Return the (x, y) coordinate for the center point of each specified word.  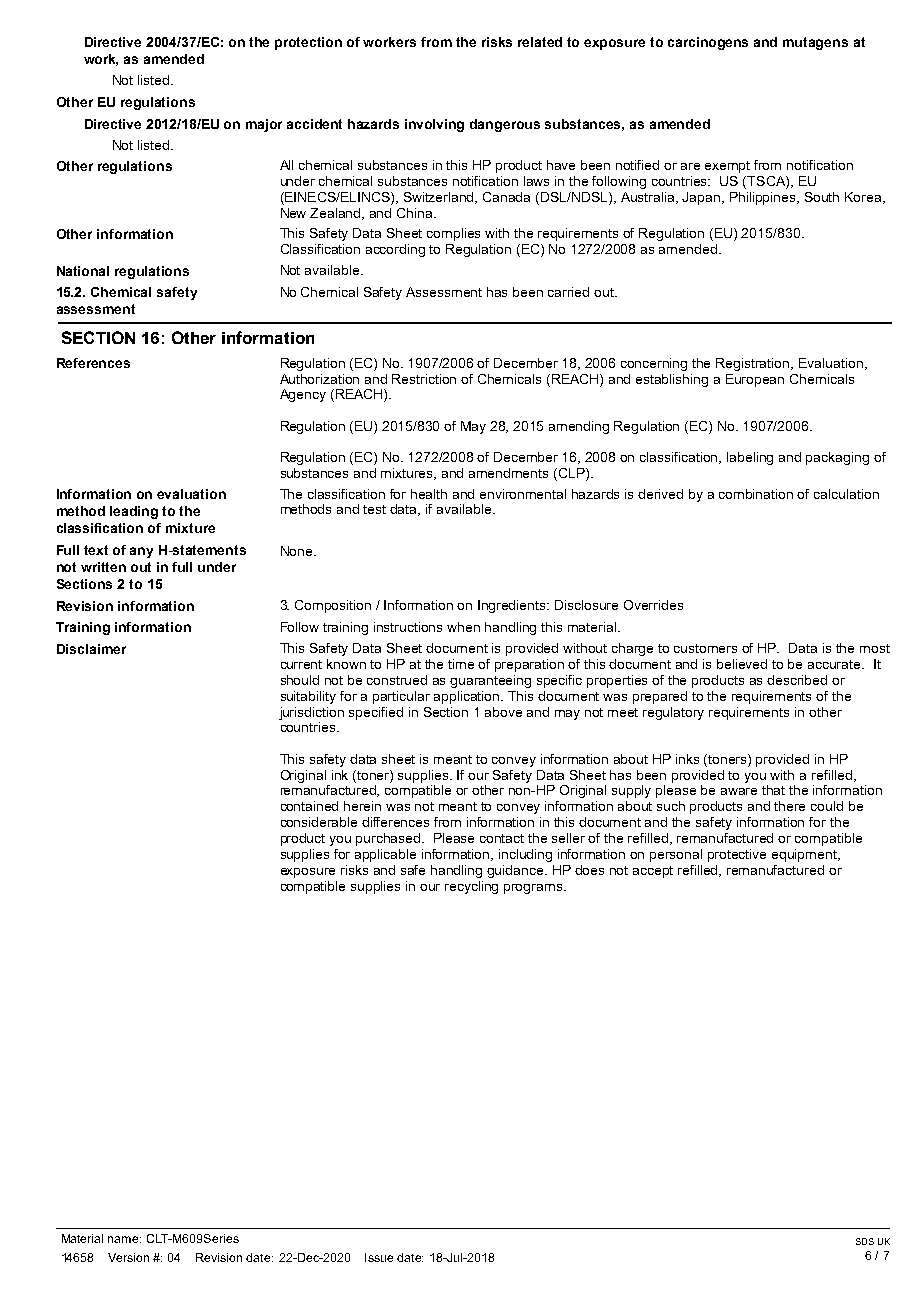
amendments (508, 473)
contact (502, 838)
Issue (379, 1257)
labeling (750, 458)
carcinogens (708, 43)
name (124, 1239)
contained (309, 806)
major (264, 125)
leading (134, 512)
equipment (806, 855)
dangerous (505, 125)
